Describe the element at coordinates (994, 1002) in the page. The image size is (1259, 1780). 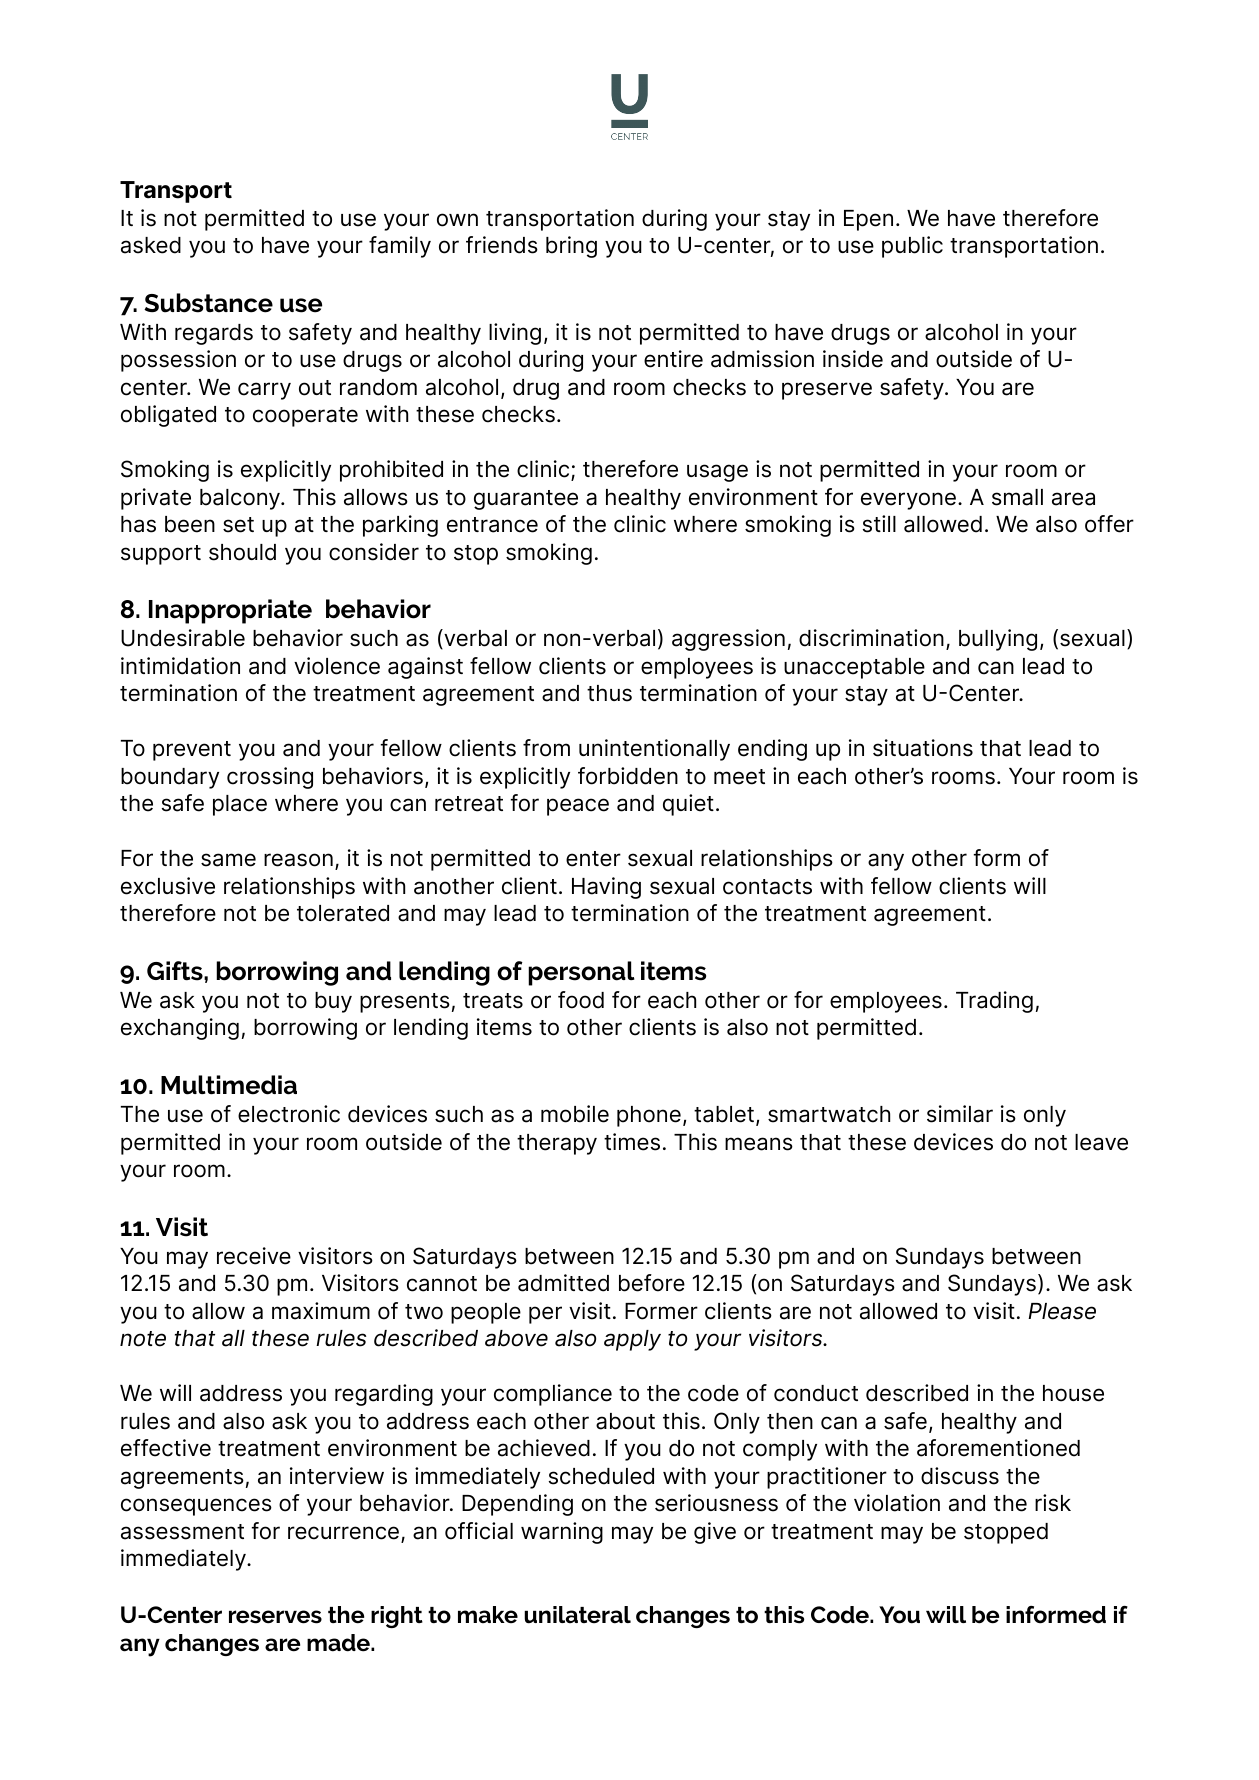
I see `Trading` at that location.
